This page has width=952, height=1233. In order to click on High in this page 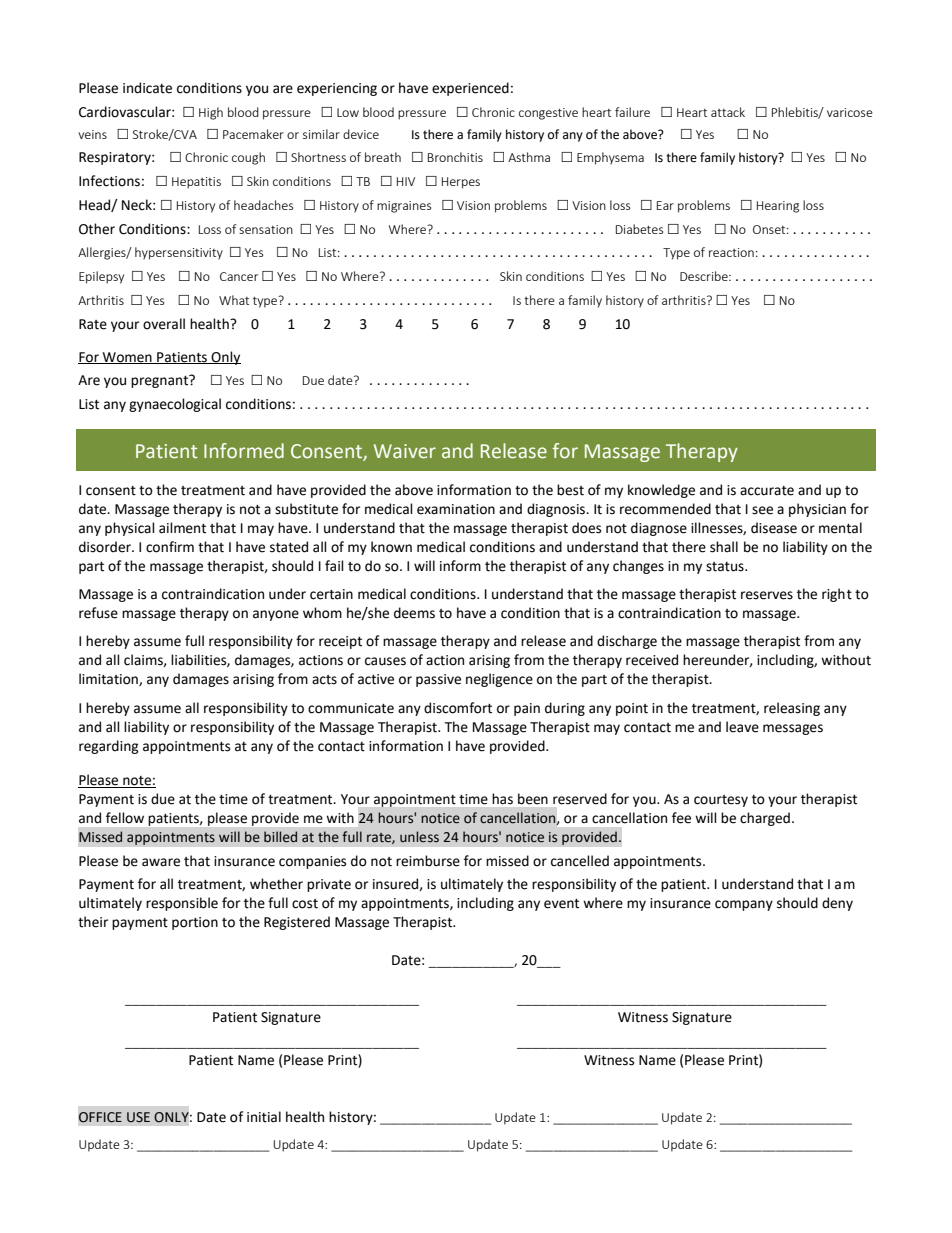, I will do `click(211, 113)`.
